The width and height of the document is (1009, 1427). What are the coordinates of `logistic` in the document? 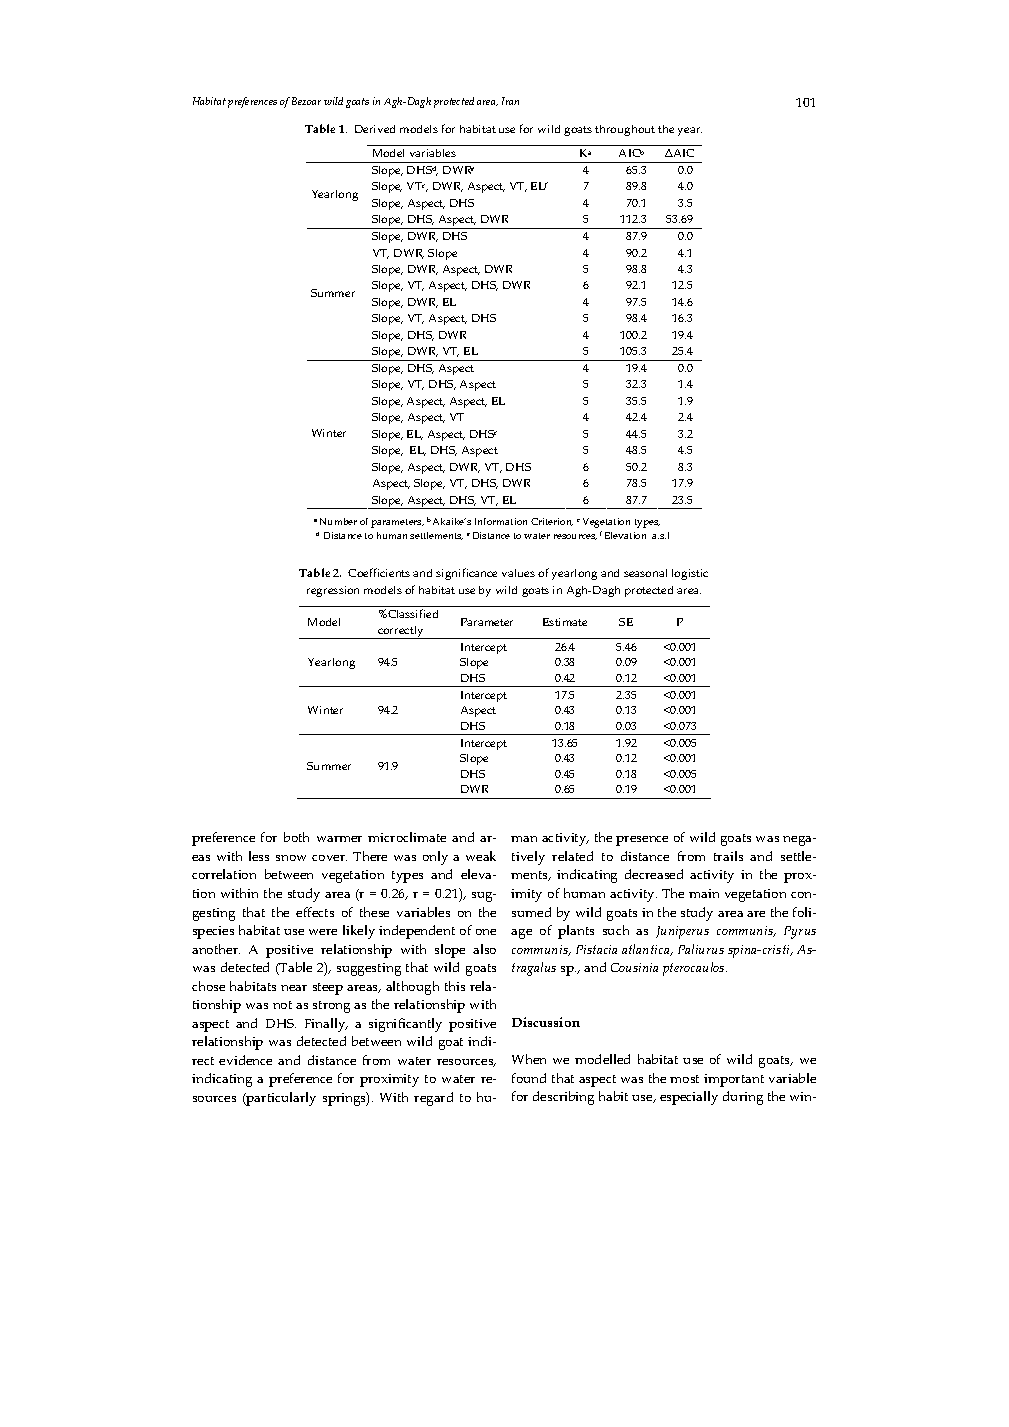 It's located at (690, 574).
